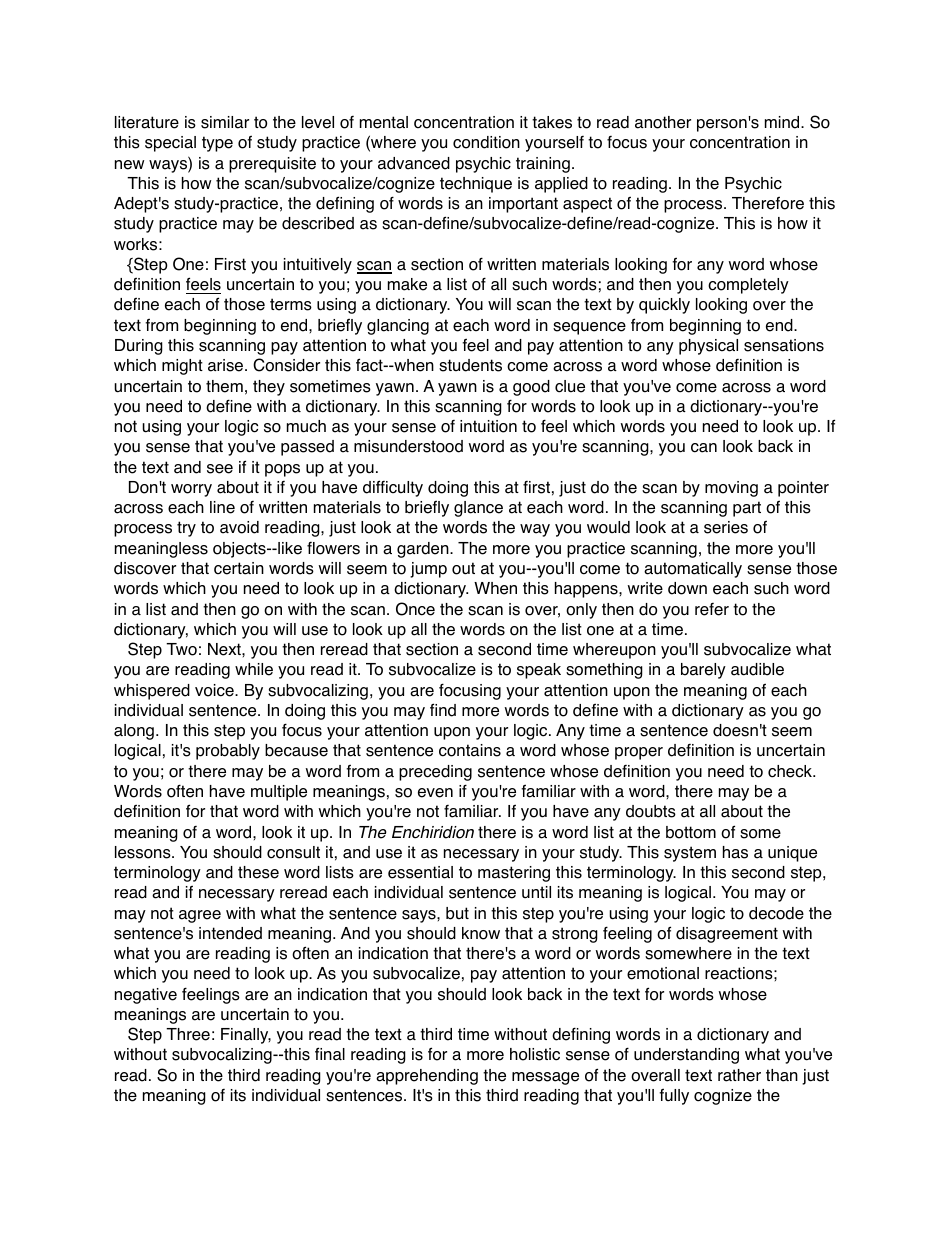 The width and height of the screenshot is (952, 1233). Describe the element at coordinates (428, 570) in the screenshot. I see `jump` at that location.
